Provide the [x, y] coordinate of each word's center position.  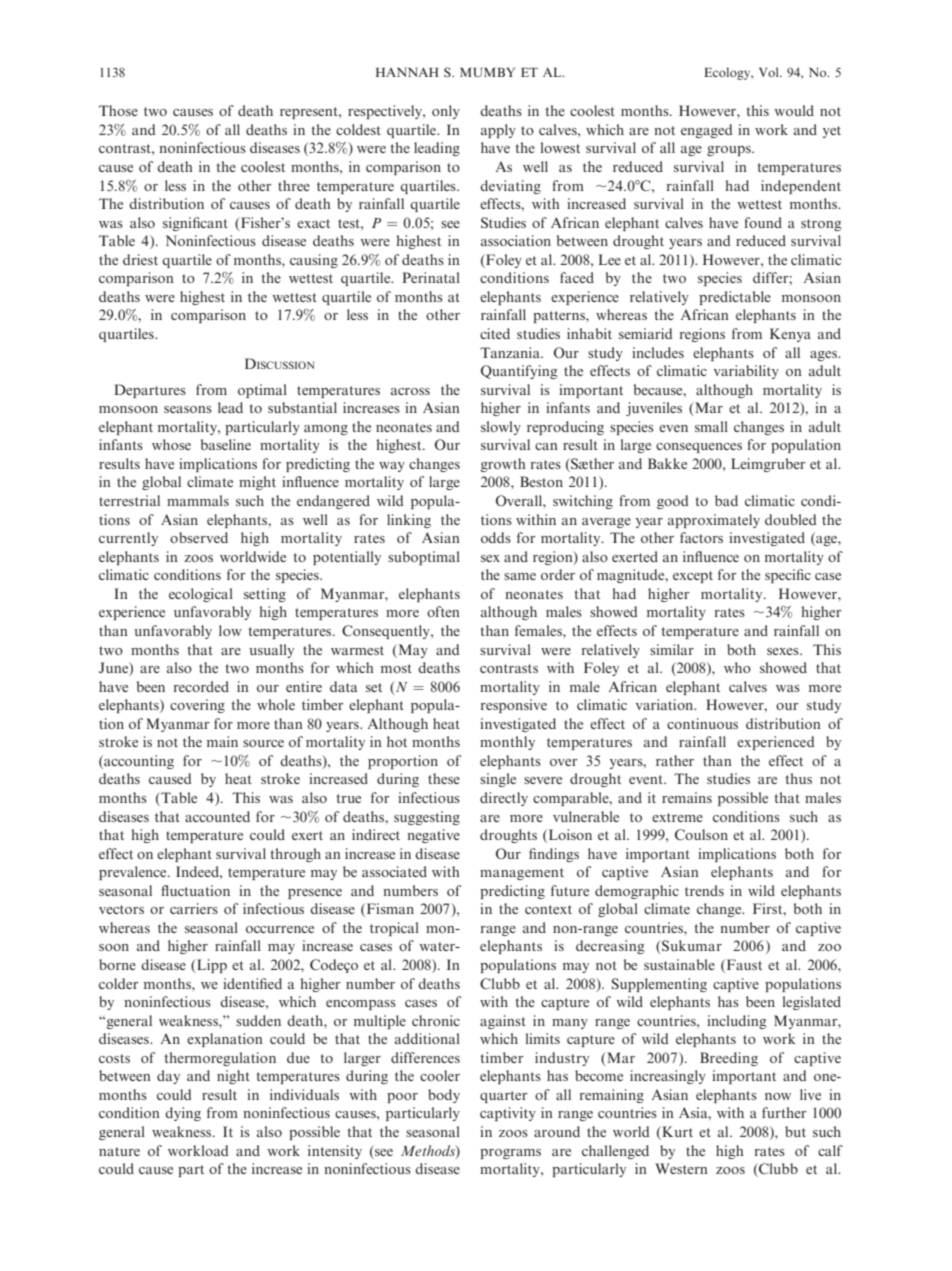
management [522, 874]
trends [704, 890]
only [446, 112]
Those [118, 110]
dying [183, 1114]
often [443, 611]
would [794, 110]
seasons [188, 409]
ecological [201, 595]
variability [746, 372]
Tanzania [511, 352]
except [693, 577]
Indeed [198, 871]
